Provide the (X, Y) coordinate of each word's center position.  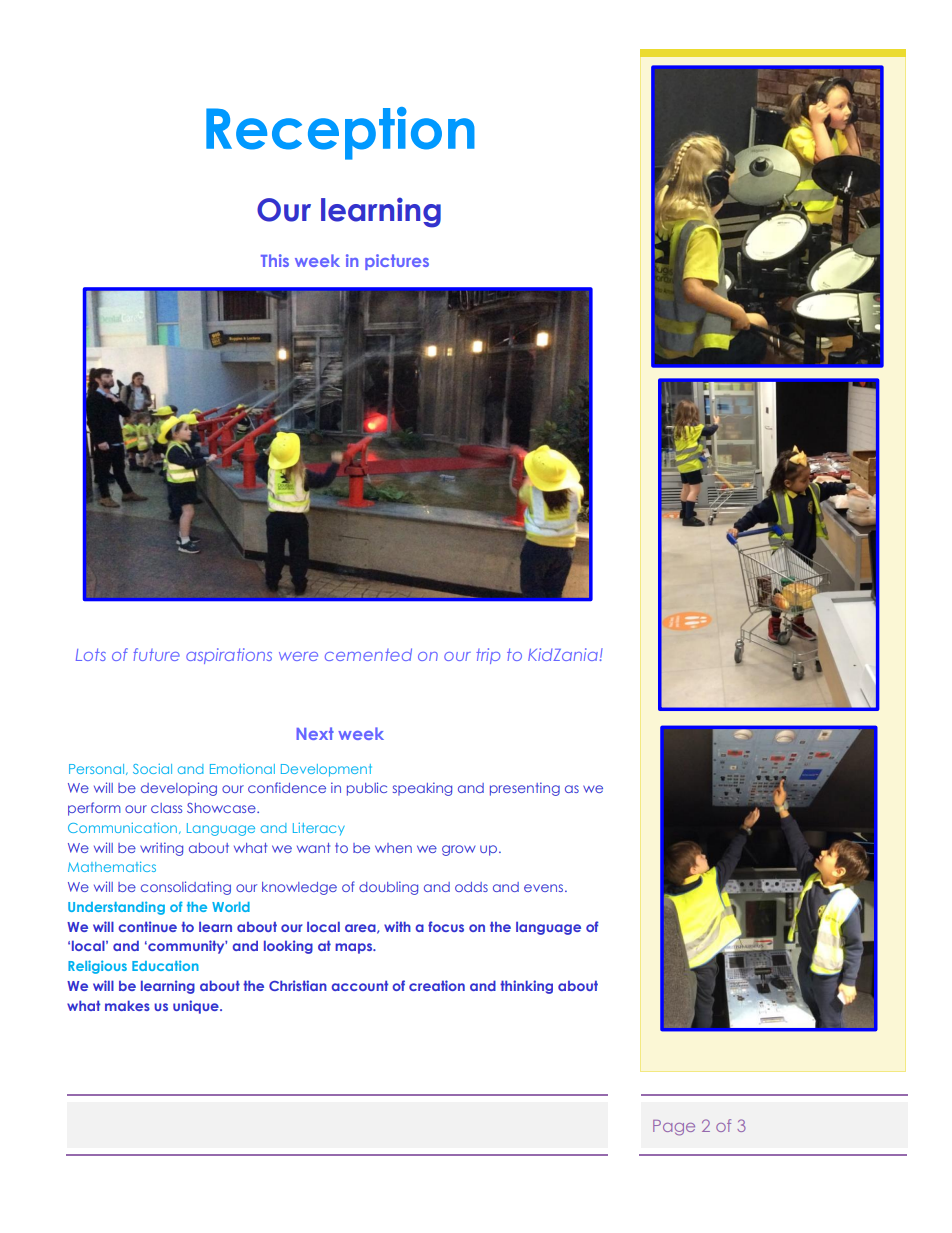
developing (179, 789)
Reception (340, 133)
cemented (368, 654)
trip (488, 656)
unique (197, 1007)
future (157, 654)
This (275, 260)
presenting (525, 789)
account (360, 985)
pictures (397, 262)
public (367, 789)
